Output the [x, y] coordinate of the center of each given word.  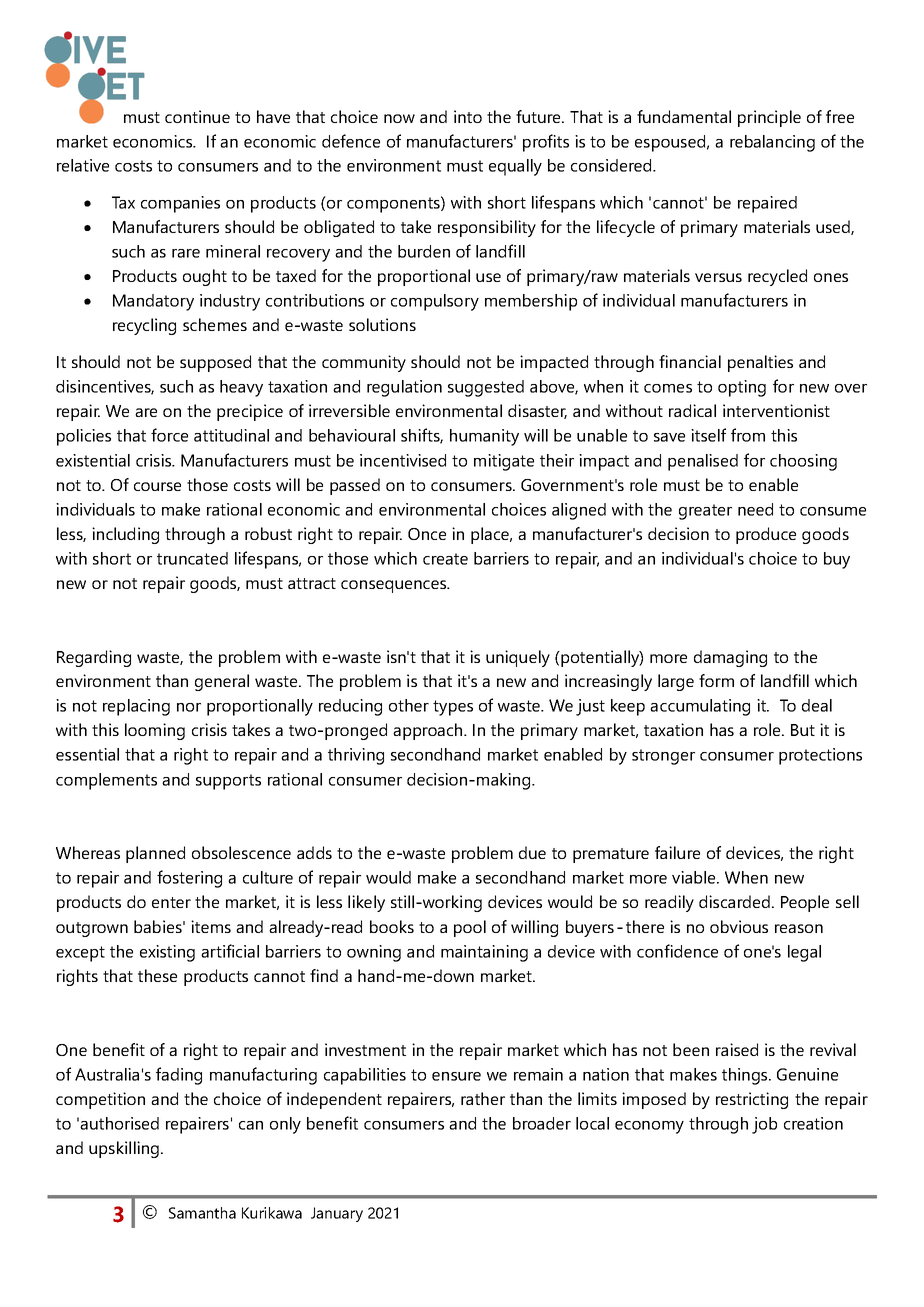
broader [542, 1123]
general [222, 682]
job [764, 1125]
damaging [730, 658]
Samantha [202, 1213]
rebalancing [772, 143]
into [468, 116]
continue [197, 116]
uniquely [518, 658]
